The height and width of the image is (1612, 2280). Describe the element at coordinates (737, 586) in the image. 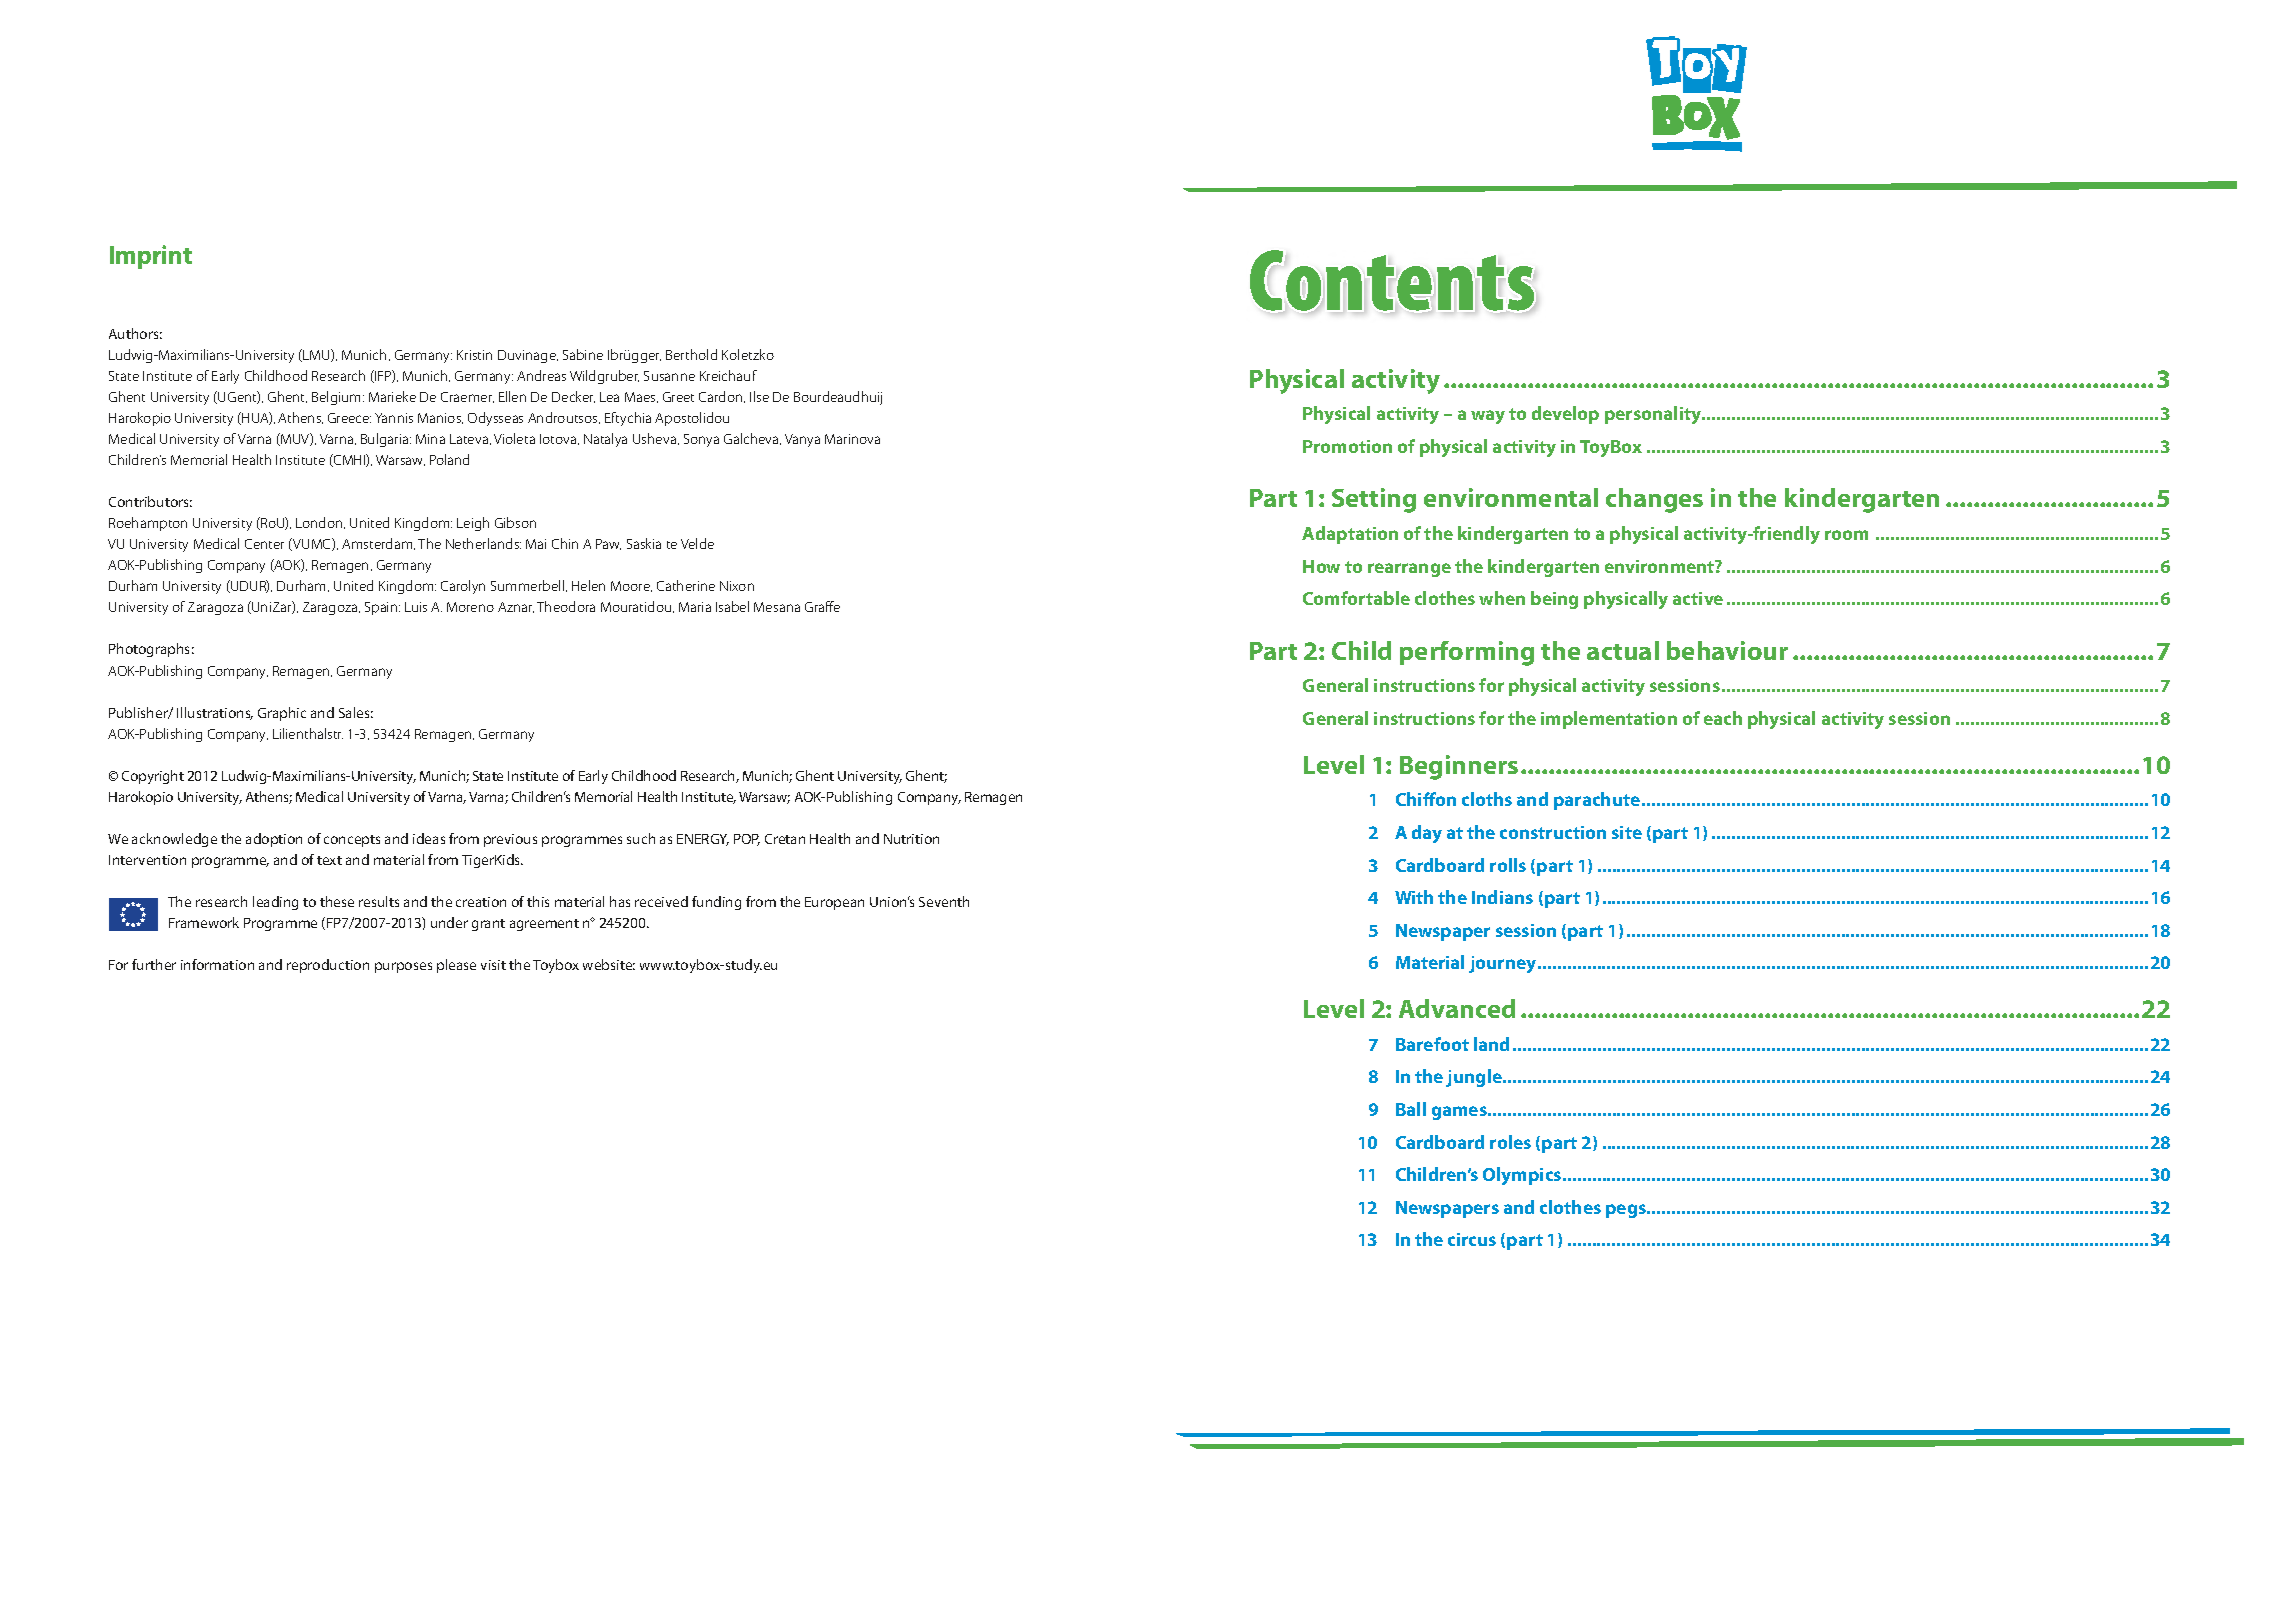

I see `Nixon` at that location.
